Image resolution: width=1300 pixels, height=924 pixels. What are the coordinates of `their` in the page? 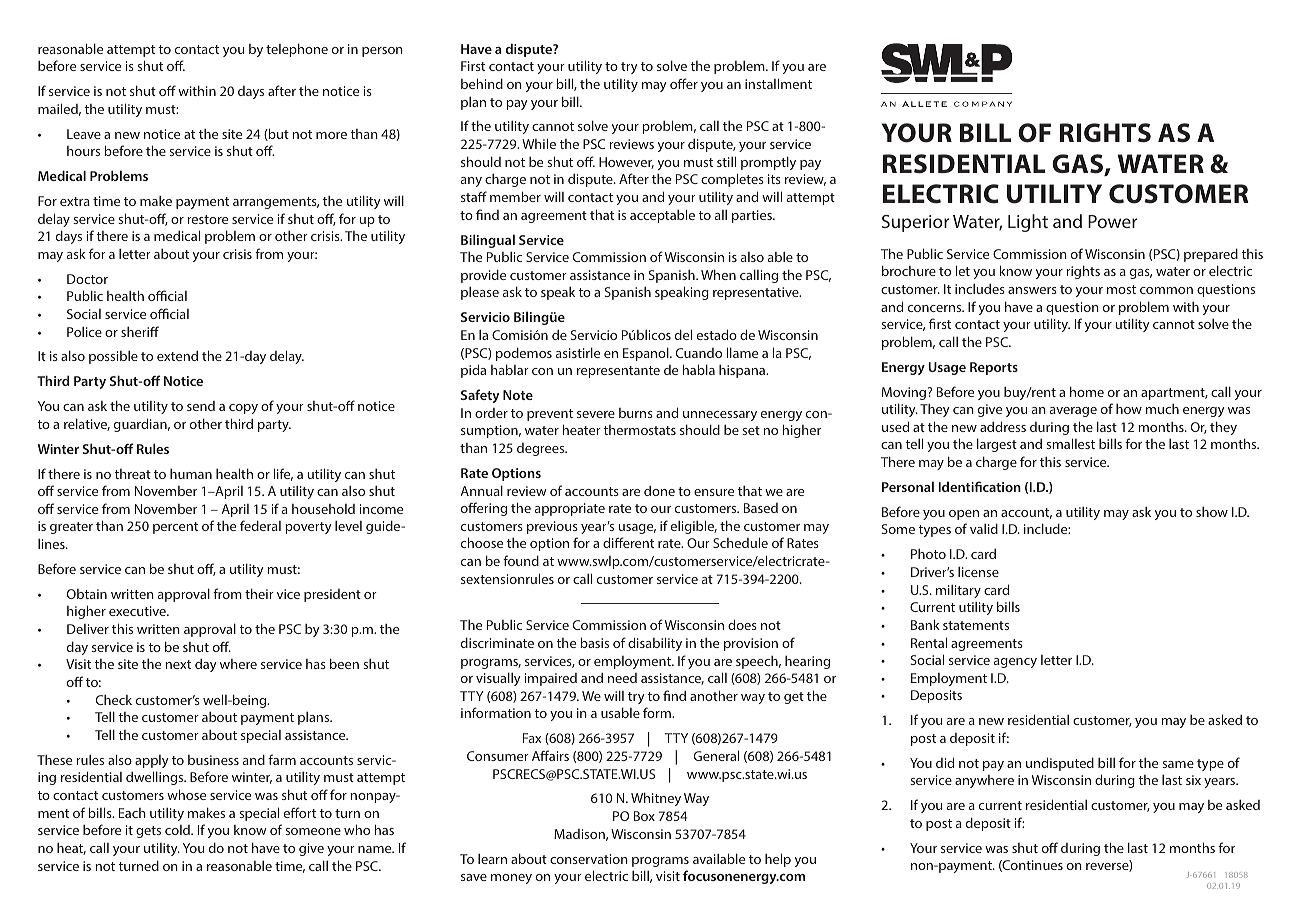 It's located at (259, 593).
